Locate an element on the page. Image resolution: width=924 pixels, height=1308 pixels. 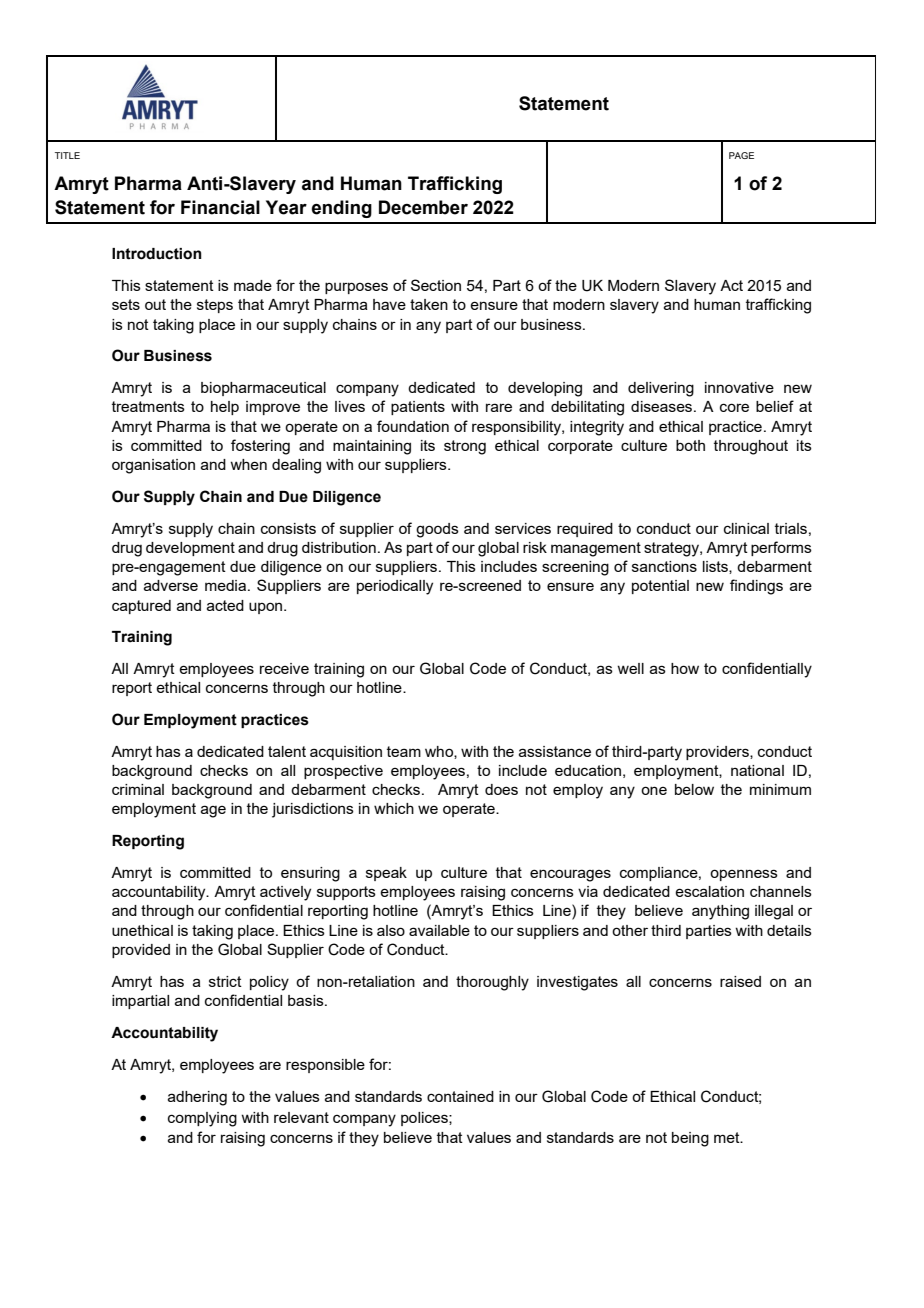
Financial is located at coordinates (220, 207).
